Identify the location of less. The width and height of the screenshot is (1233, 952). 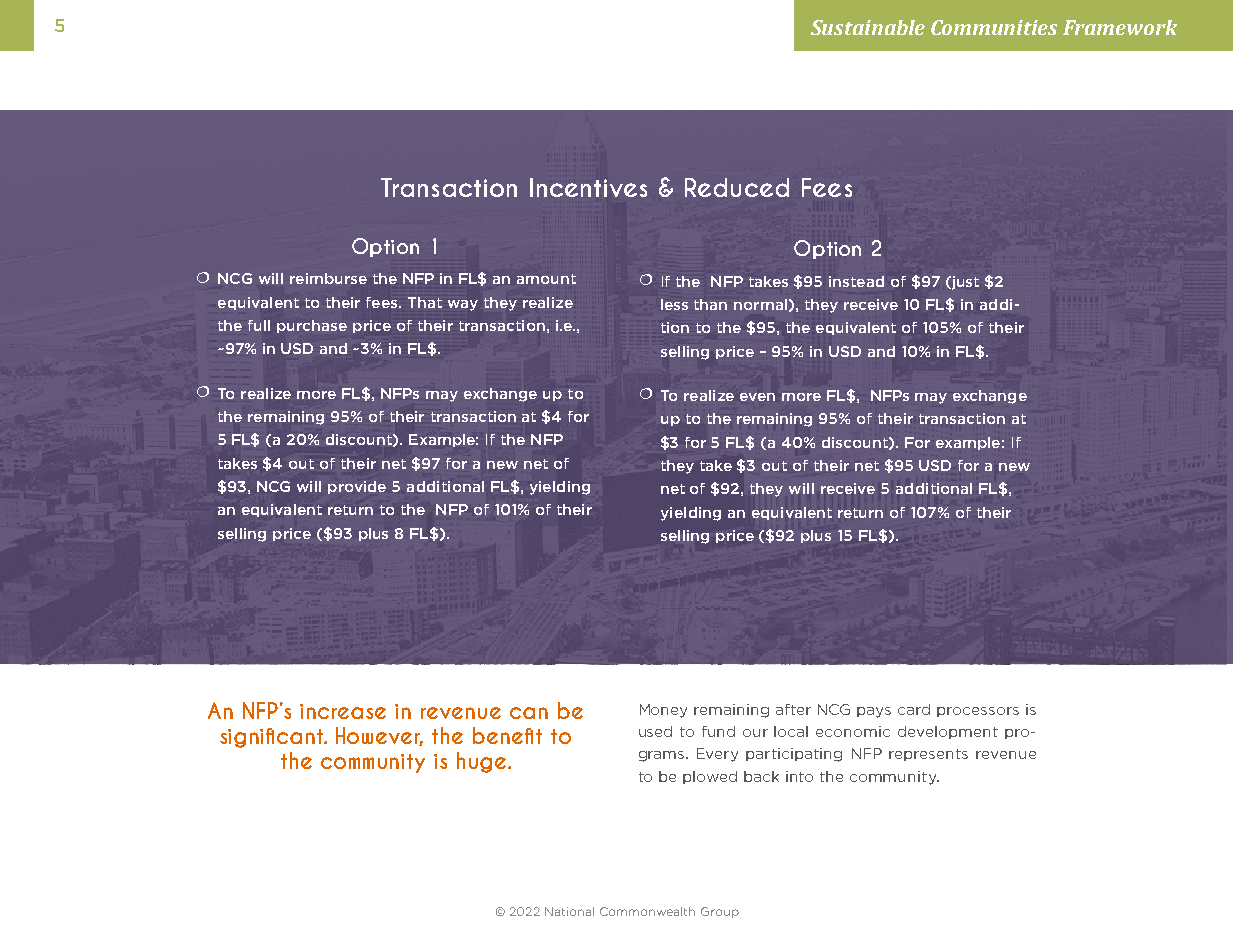
(674, 304).
